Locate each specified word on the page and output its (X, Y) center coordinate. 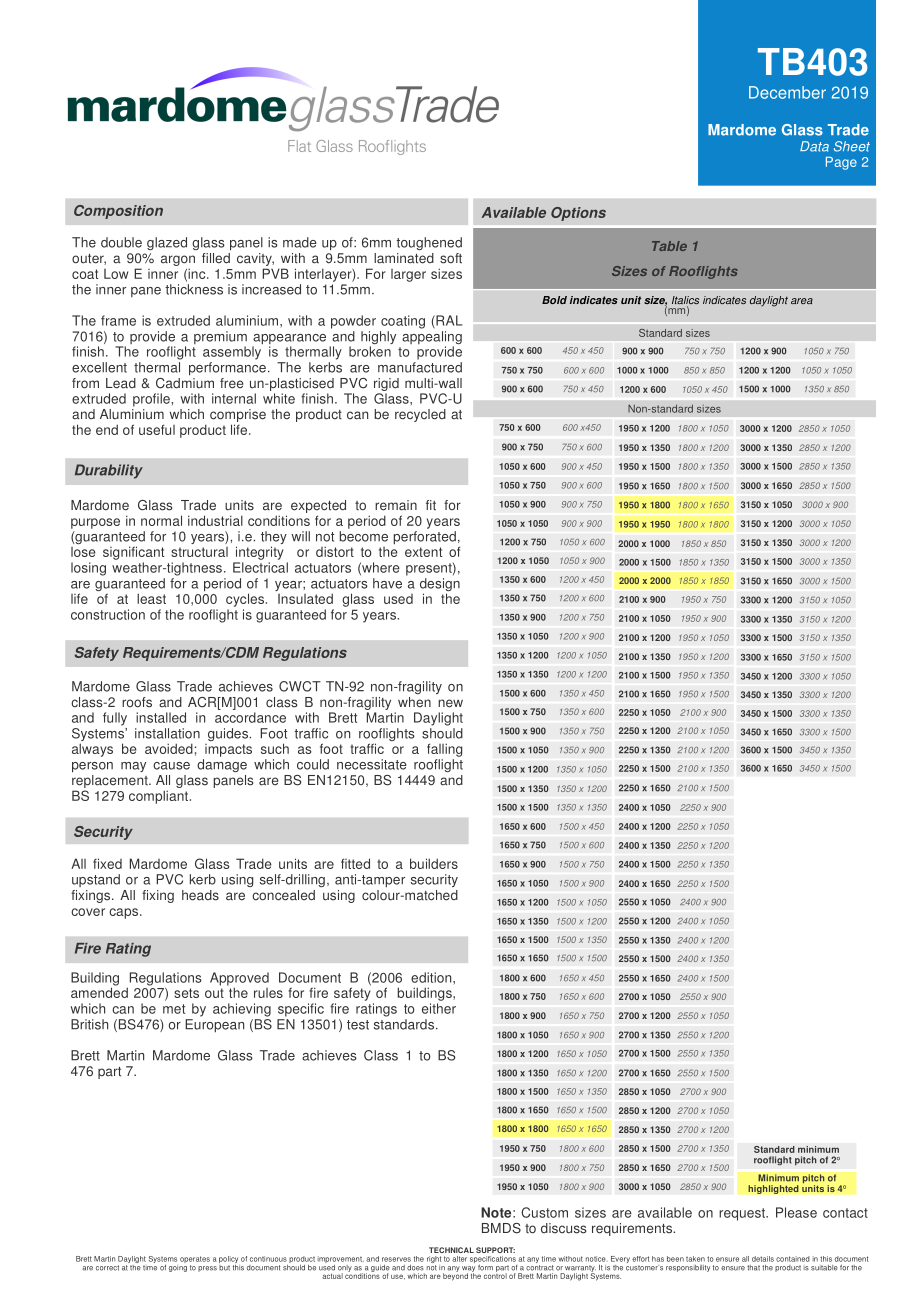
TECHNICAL (451, 1250)
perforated (424, 537)
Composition (118, 212)
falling (444, 750)
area (802, 301)
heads (200, 895)
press (207, 1269)
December (787, 92)
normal (161, 520)
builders (434, 863)
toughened (429, 243)
